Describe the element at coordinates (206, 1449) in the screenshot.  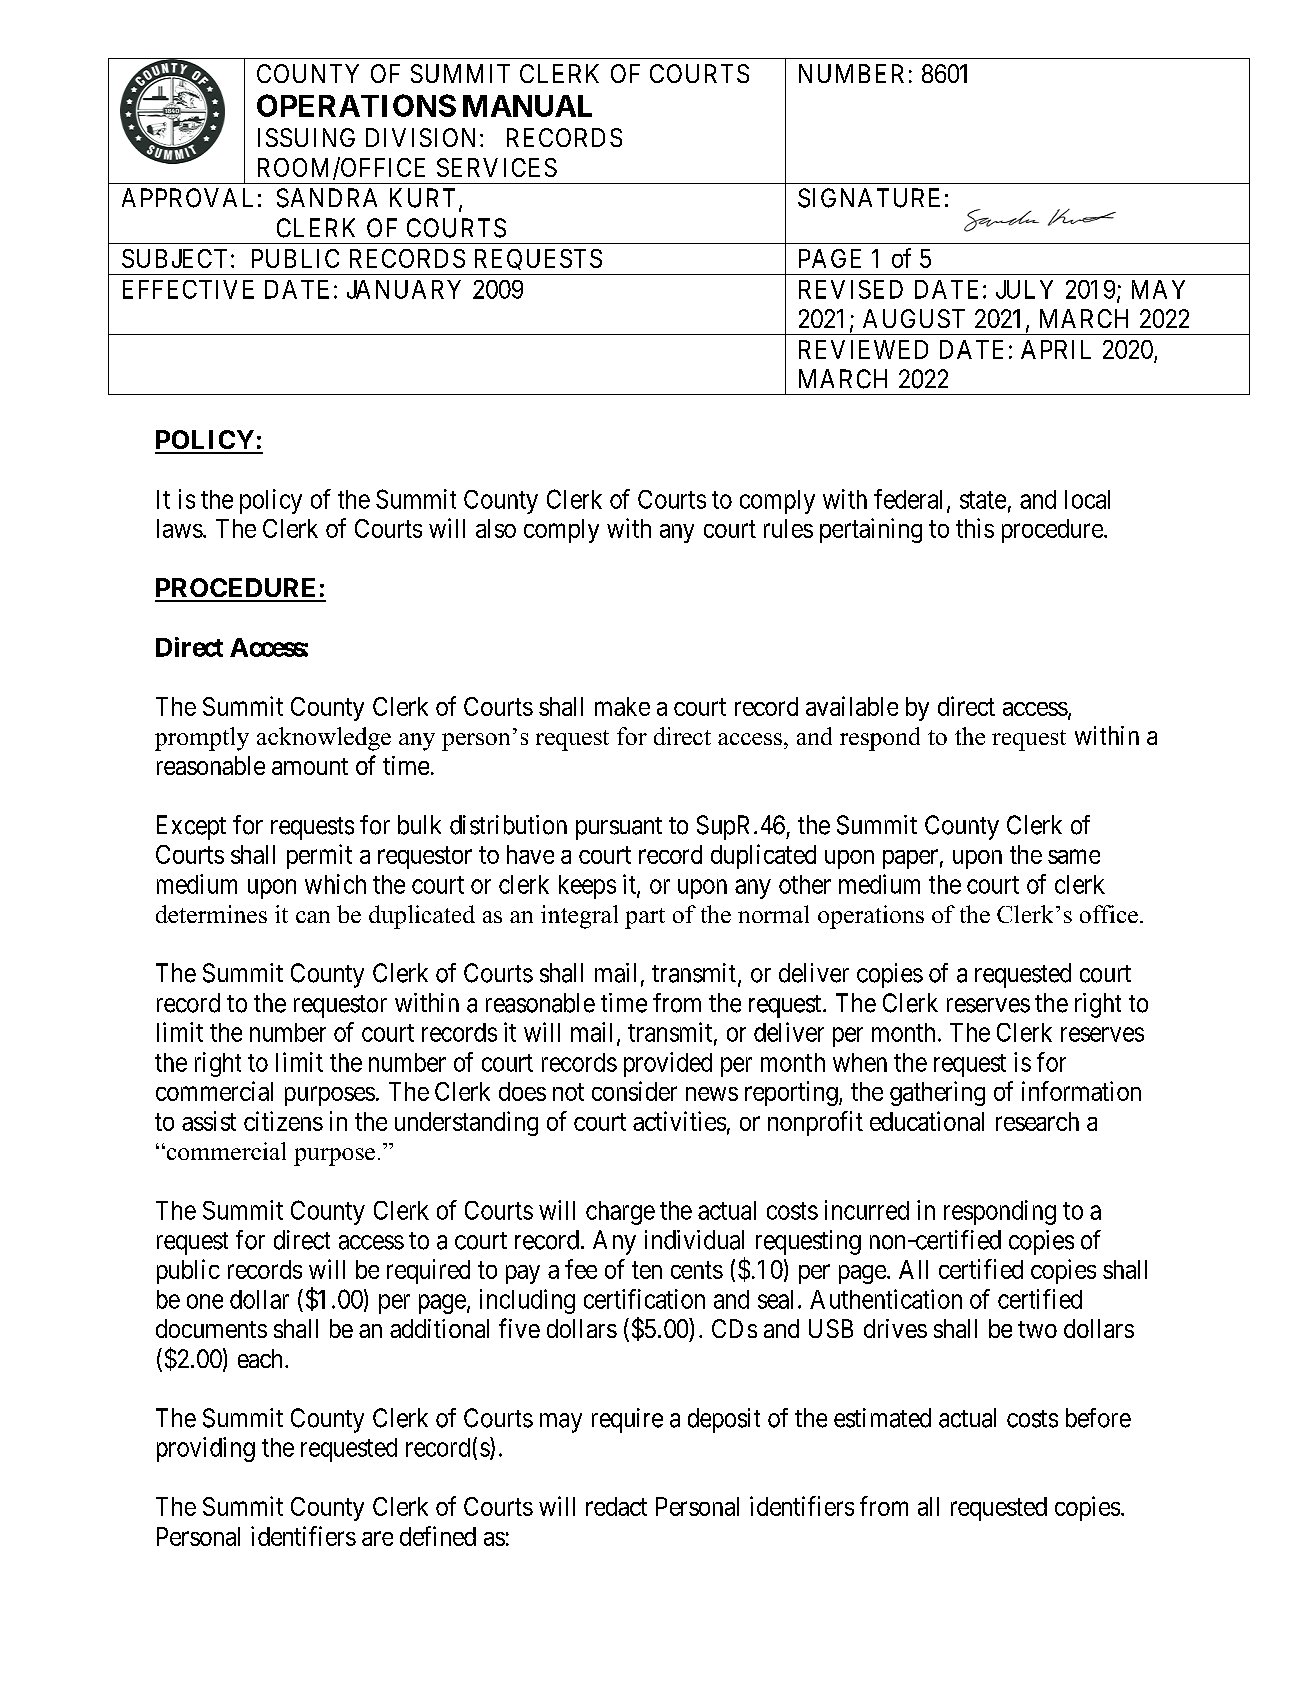
I see `providing` at that location.
